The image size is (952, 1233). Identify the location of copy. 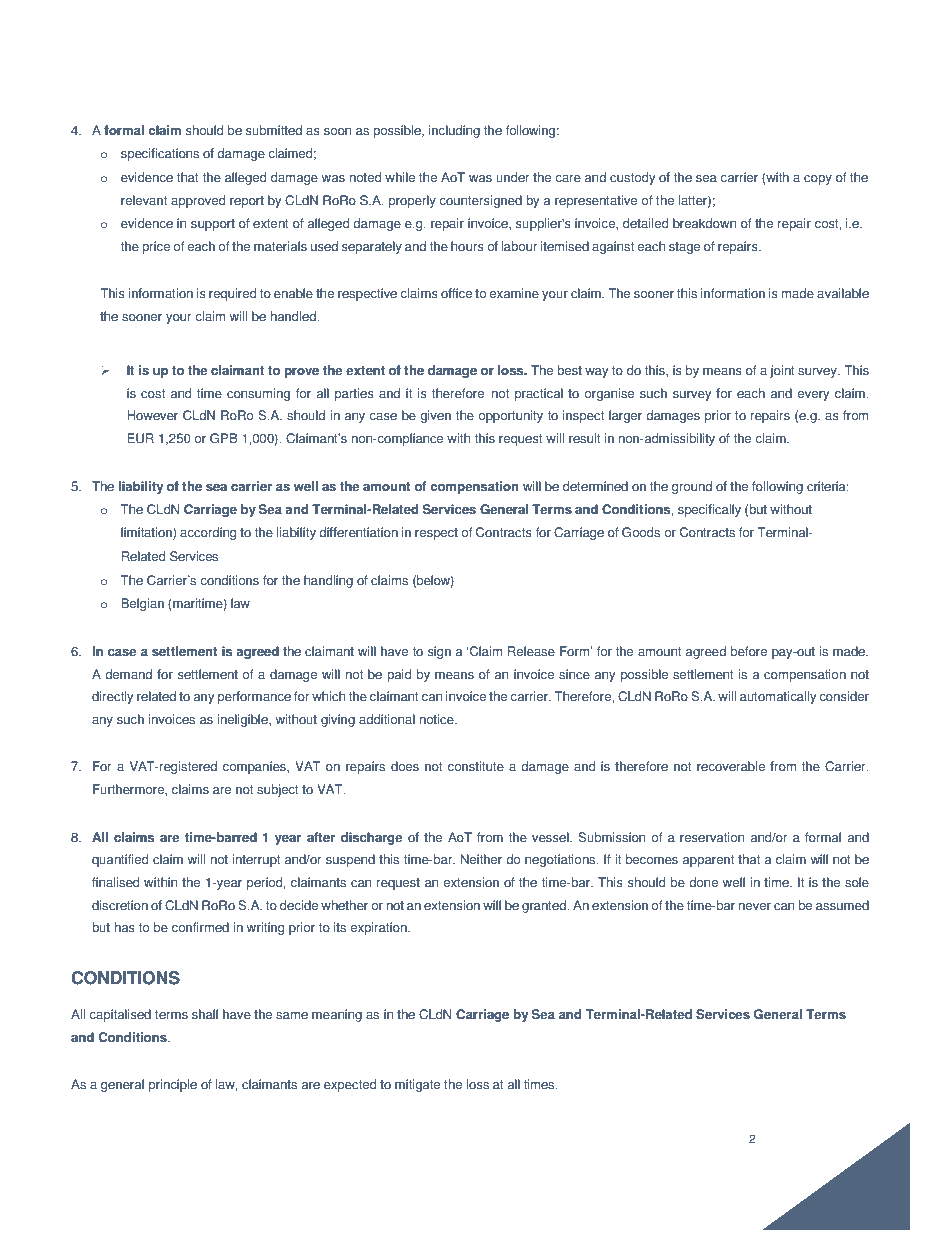
(818, 180).
